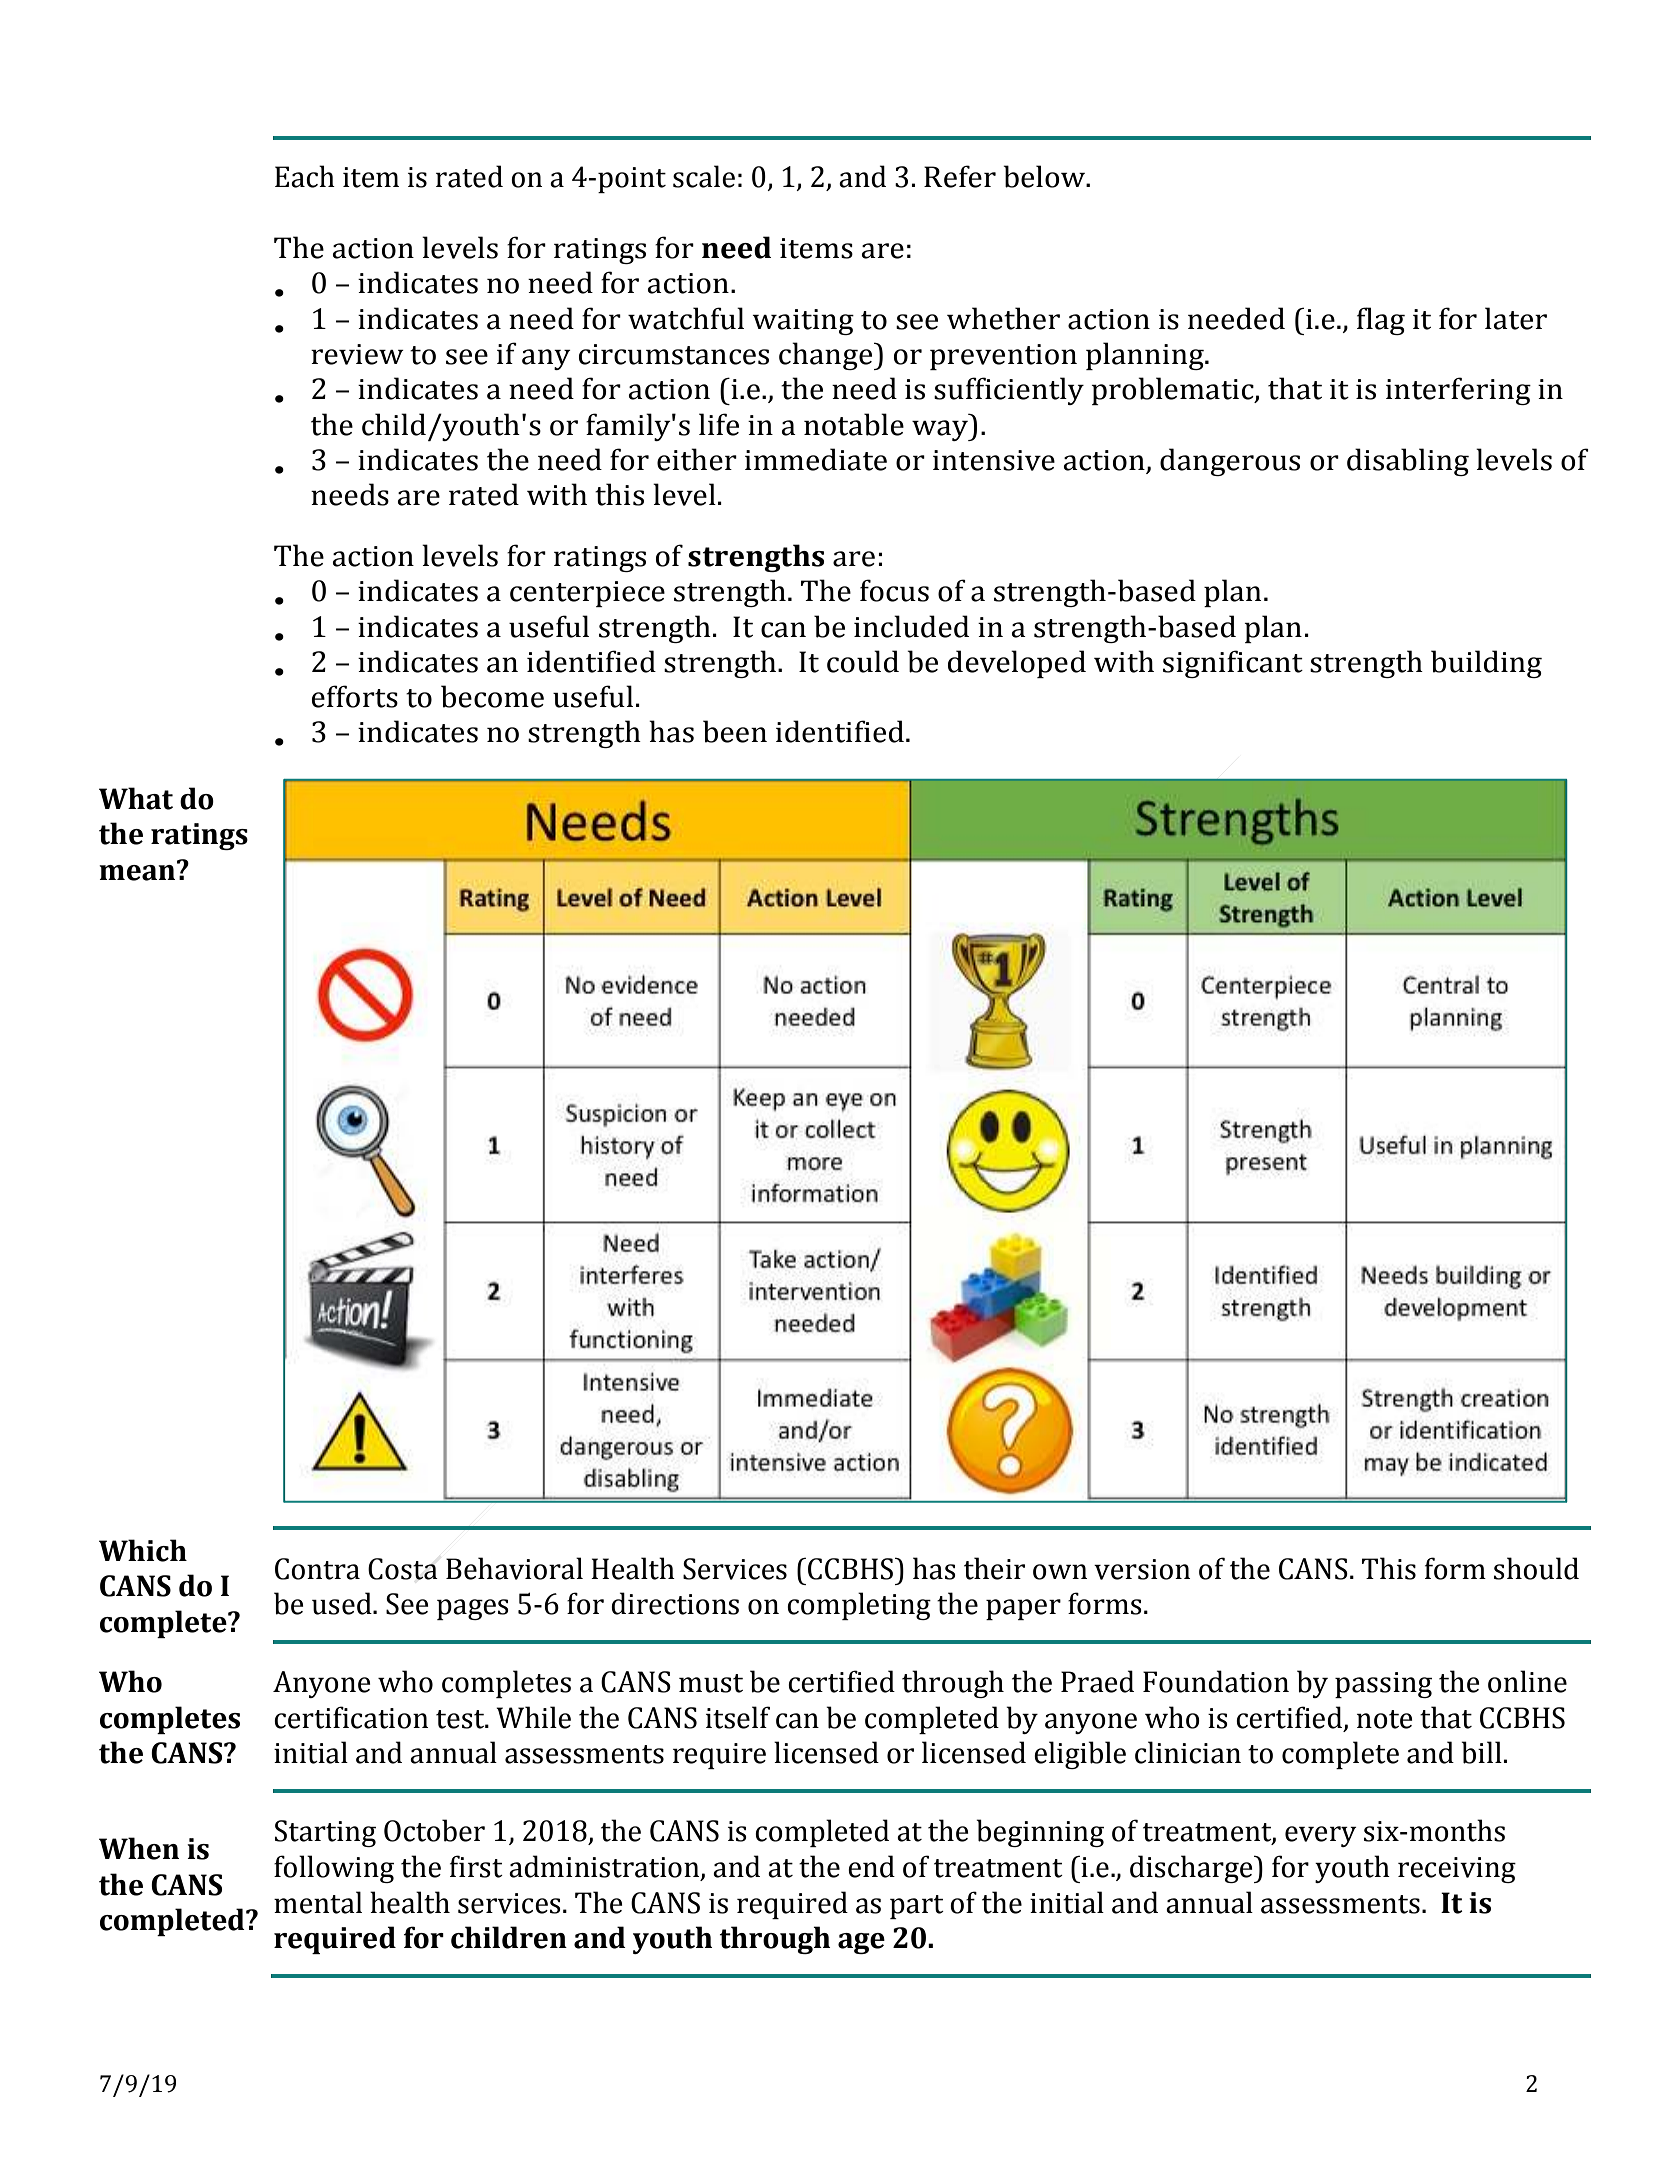 This page has height=2166, width=1674. What do you see at coordinates (1381, 321) in the page?
I see `flag` at bounding box center [1381, 321].
